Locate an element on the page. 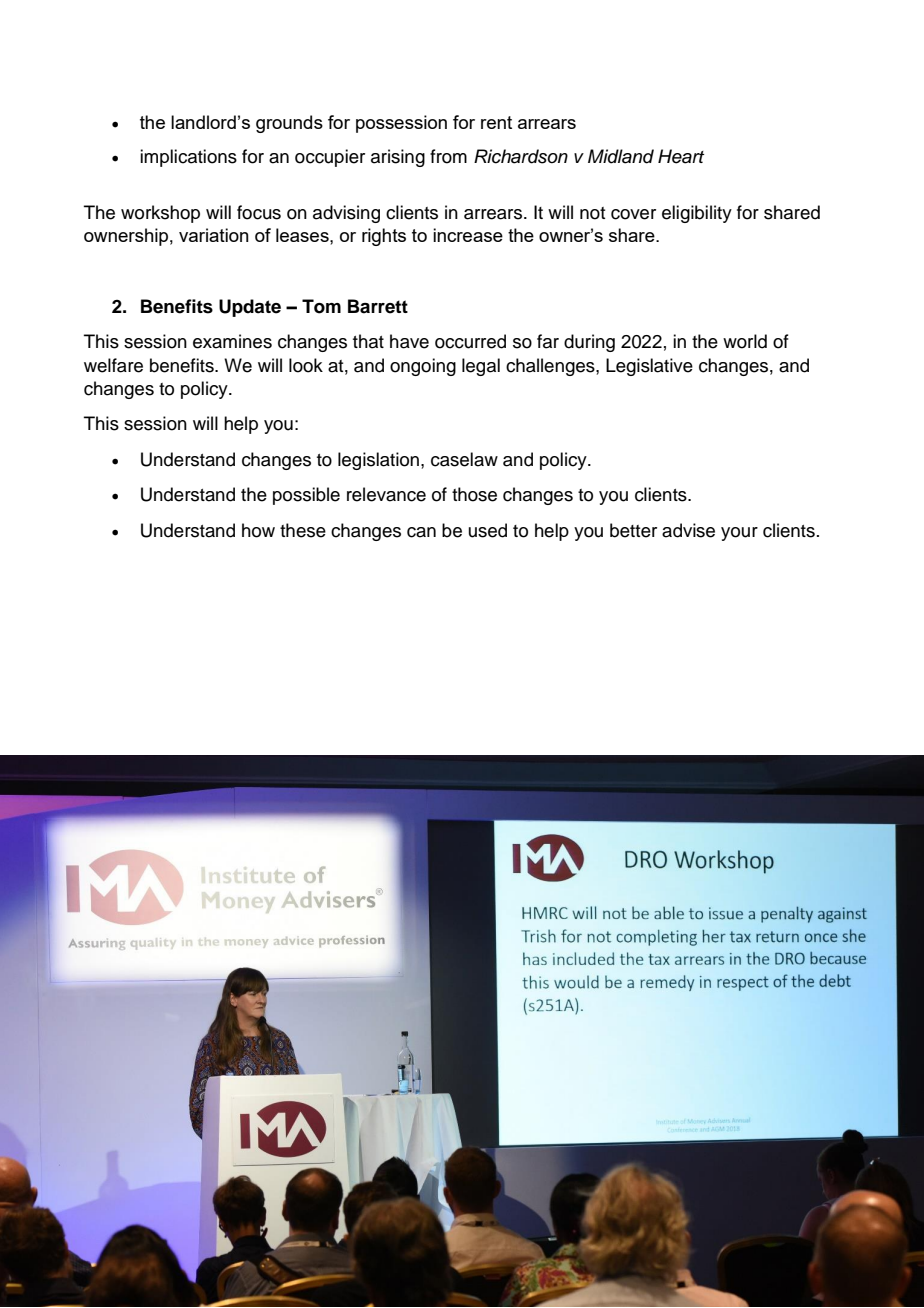 This image has height=1308, width=924. examines is located at coordinates (232, 341).
